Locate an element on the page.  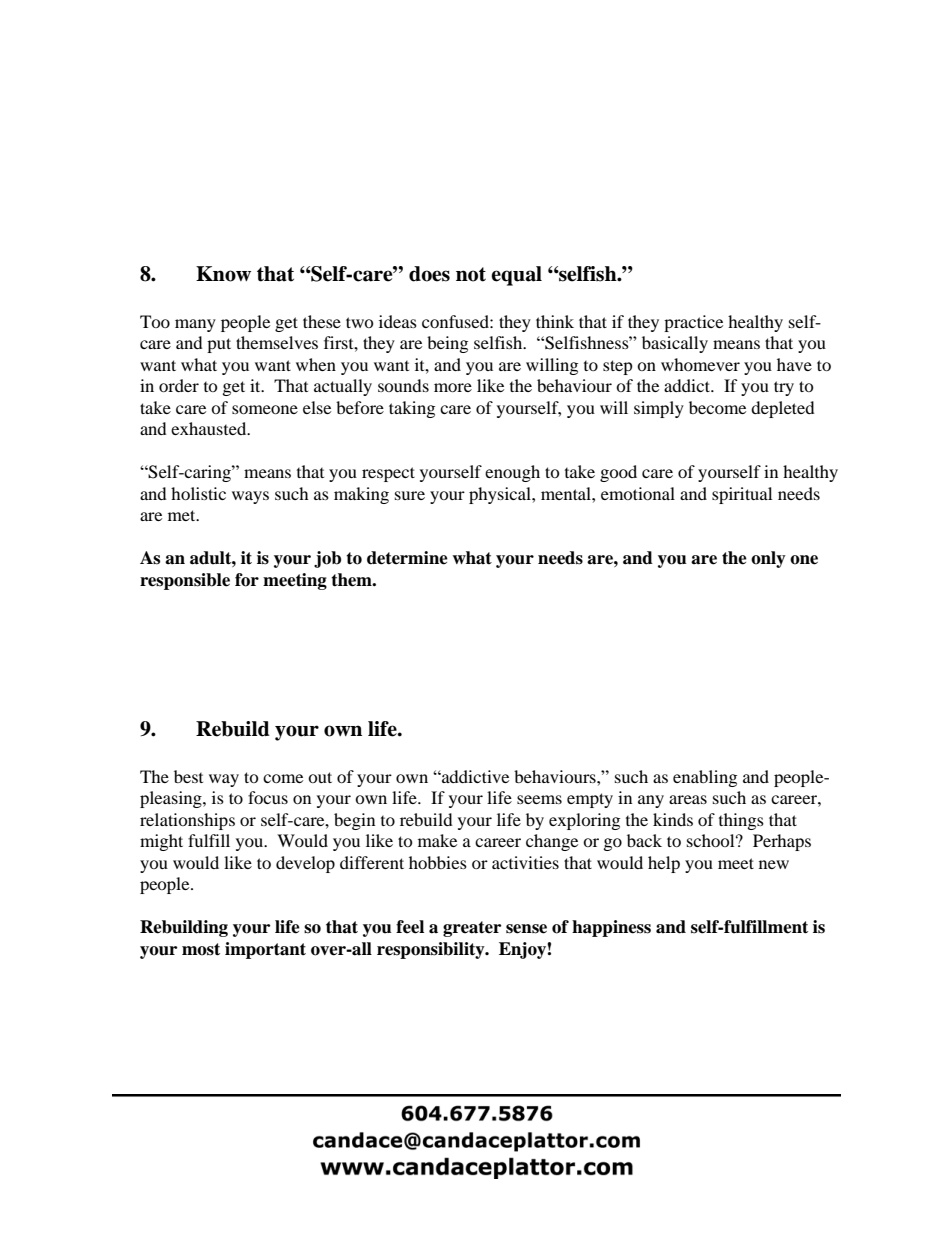
best is located at coordinates (188, 776).
